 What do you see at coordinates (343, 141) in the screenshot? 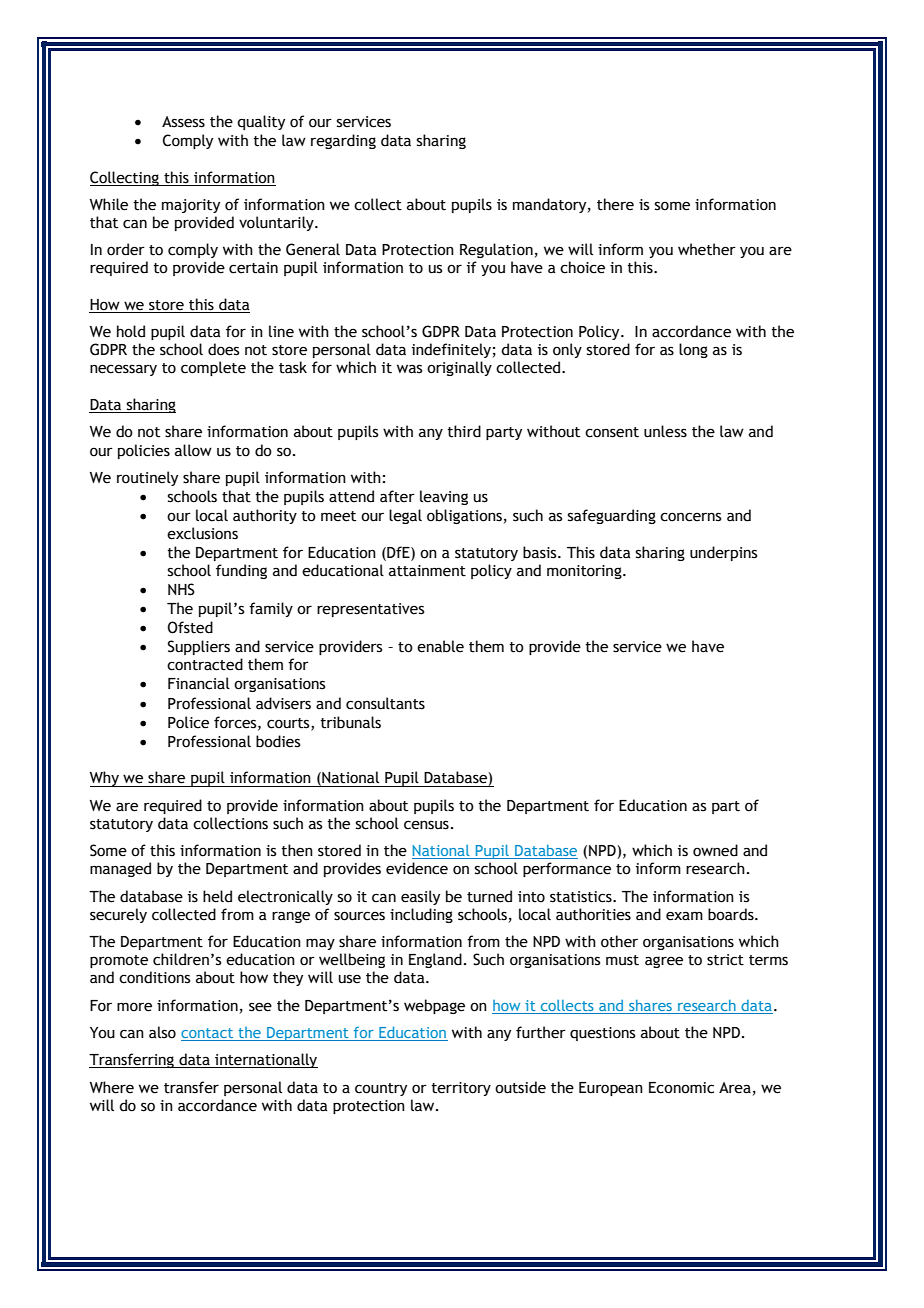
I see `regarding` at bounding box center [343, 141].
